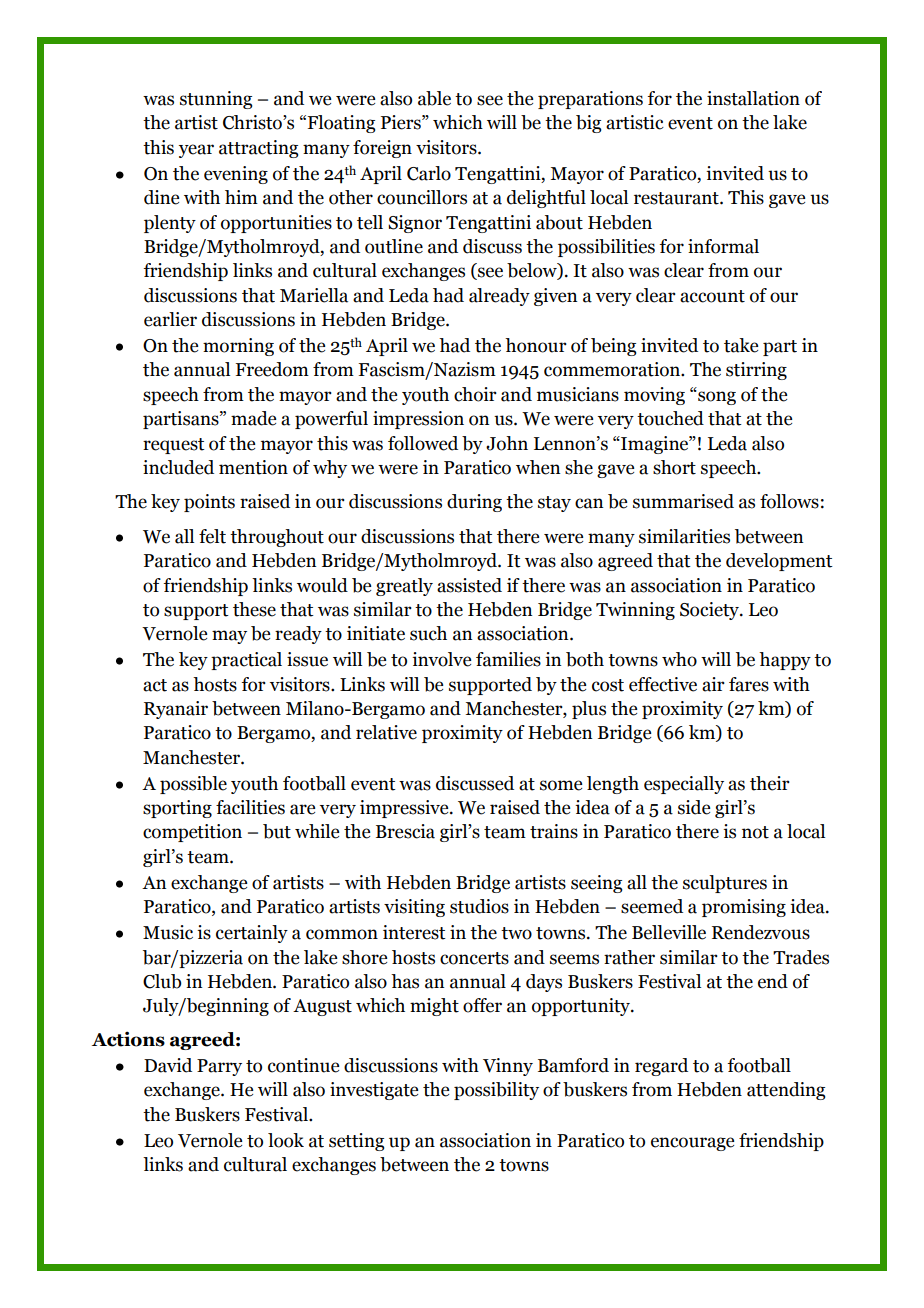  I want to click on impressive, so click(405, 809).
